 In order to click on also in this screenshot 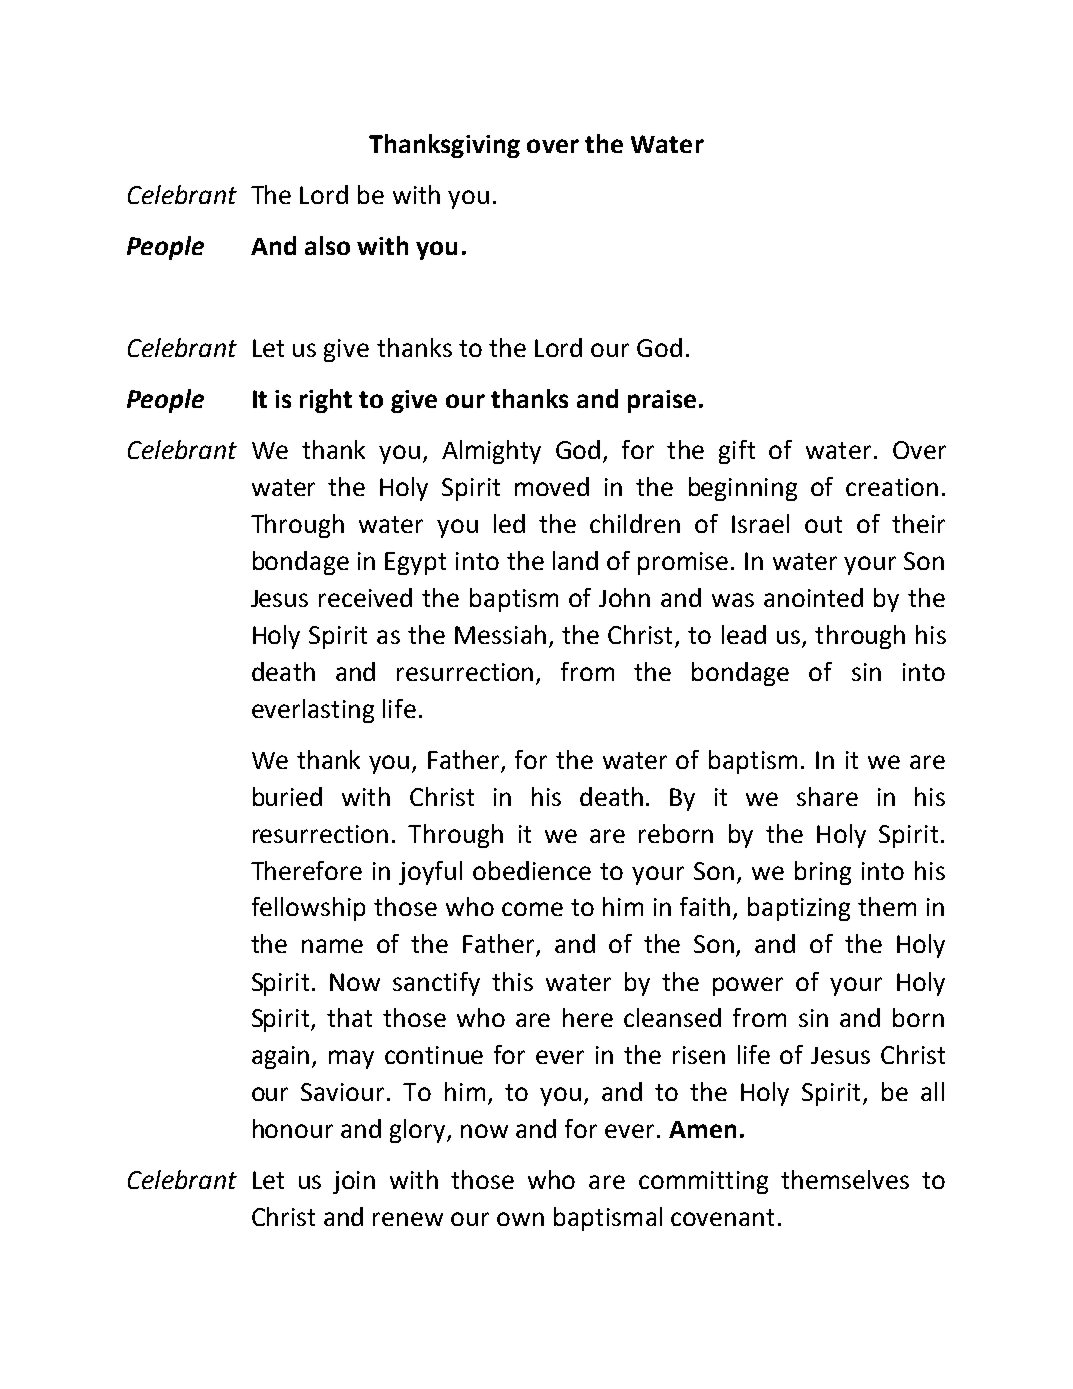, I will do `click(327, 245)`.
